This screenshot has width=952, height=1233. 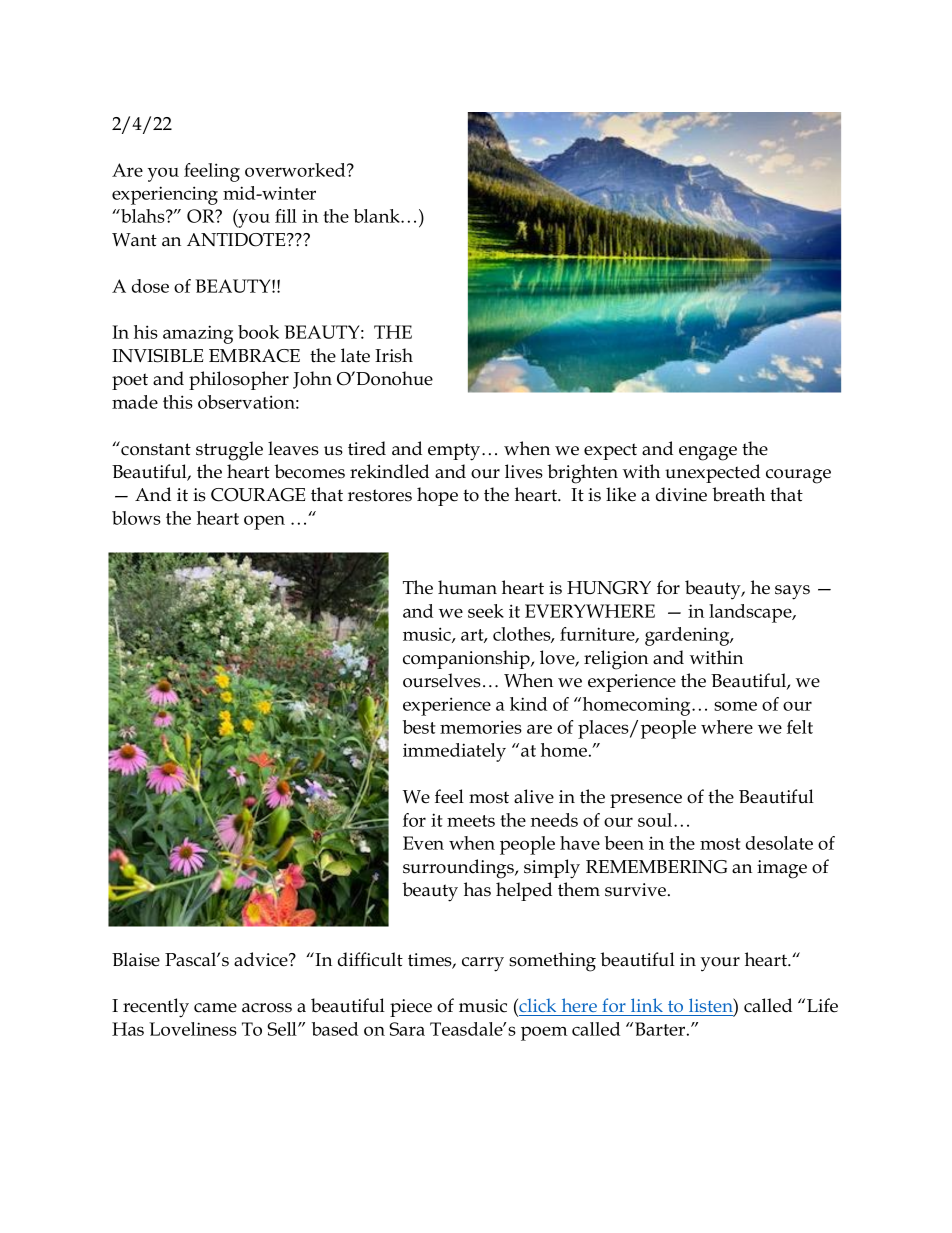 I want to click on engage, so click(x=708, y=453).
